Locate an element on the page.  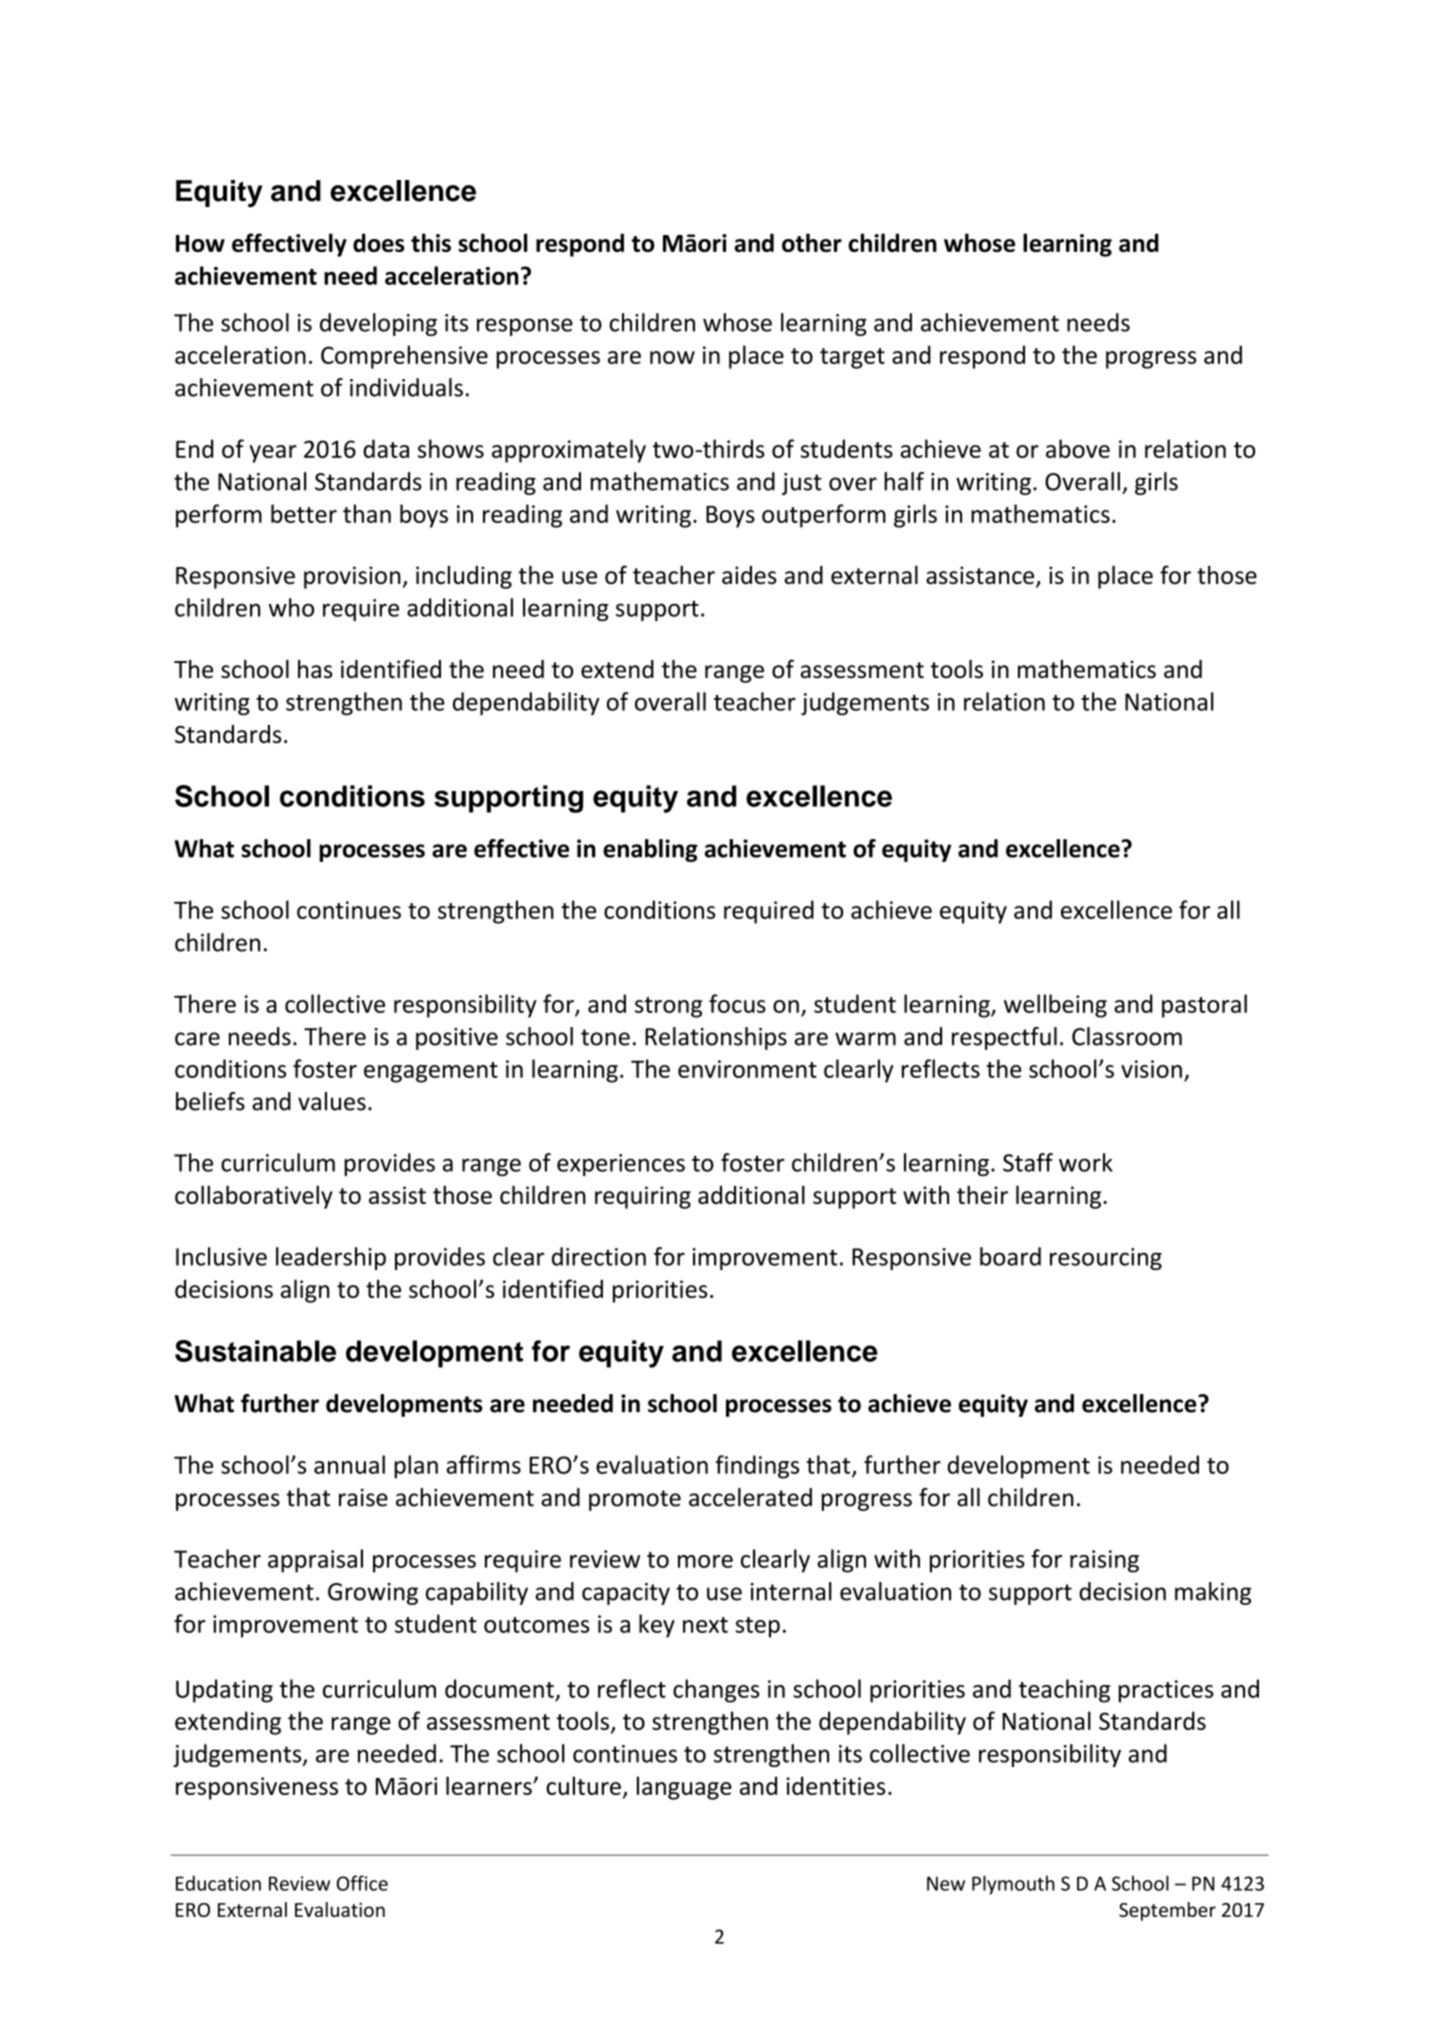
environment is located at coordinates (747, 1069).
